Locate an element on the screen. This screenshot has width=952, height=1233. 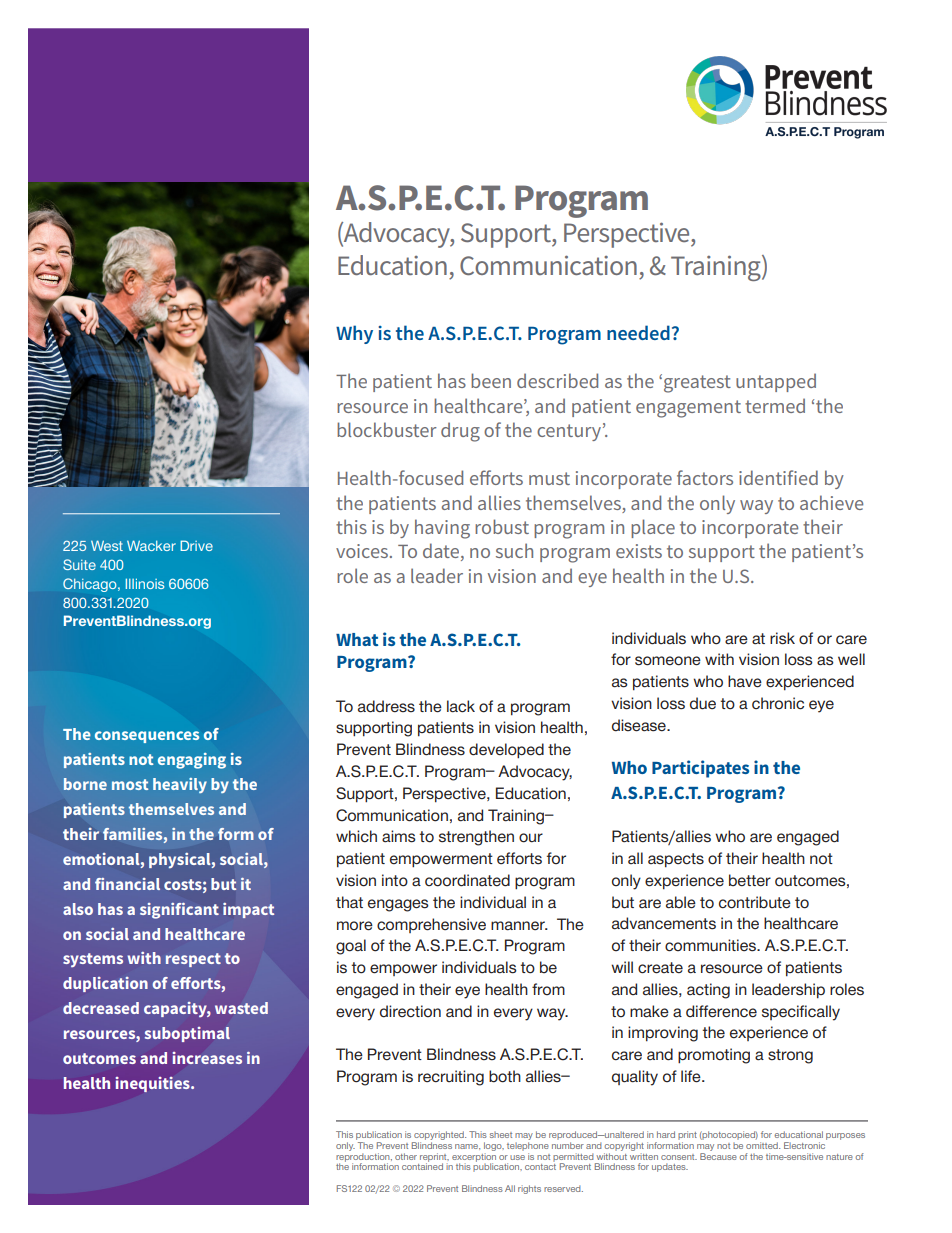
untapped is located at coordinates (776, 382).
